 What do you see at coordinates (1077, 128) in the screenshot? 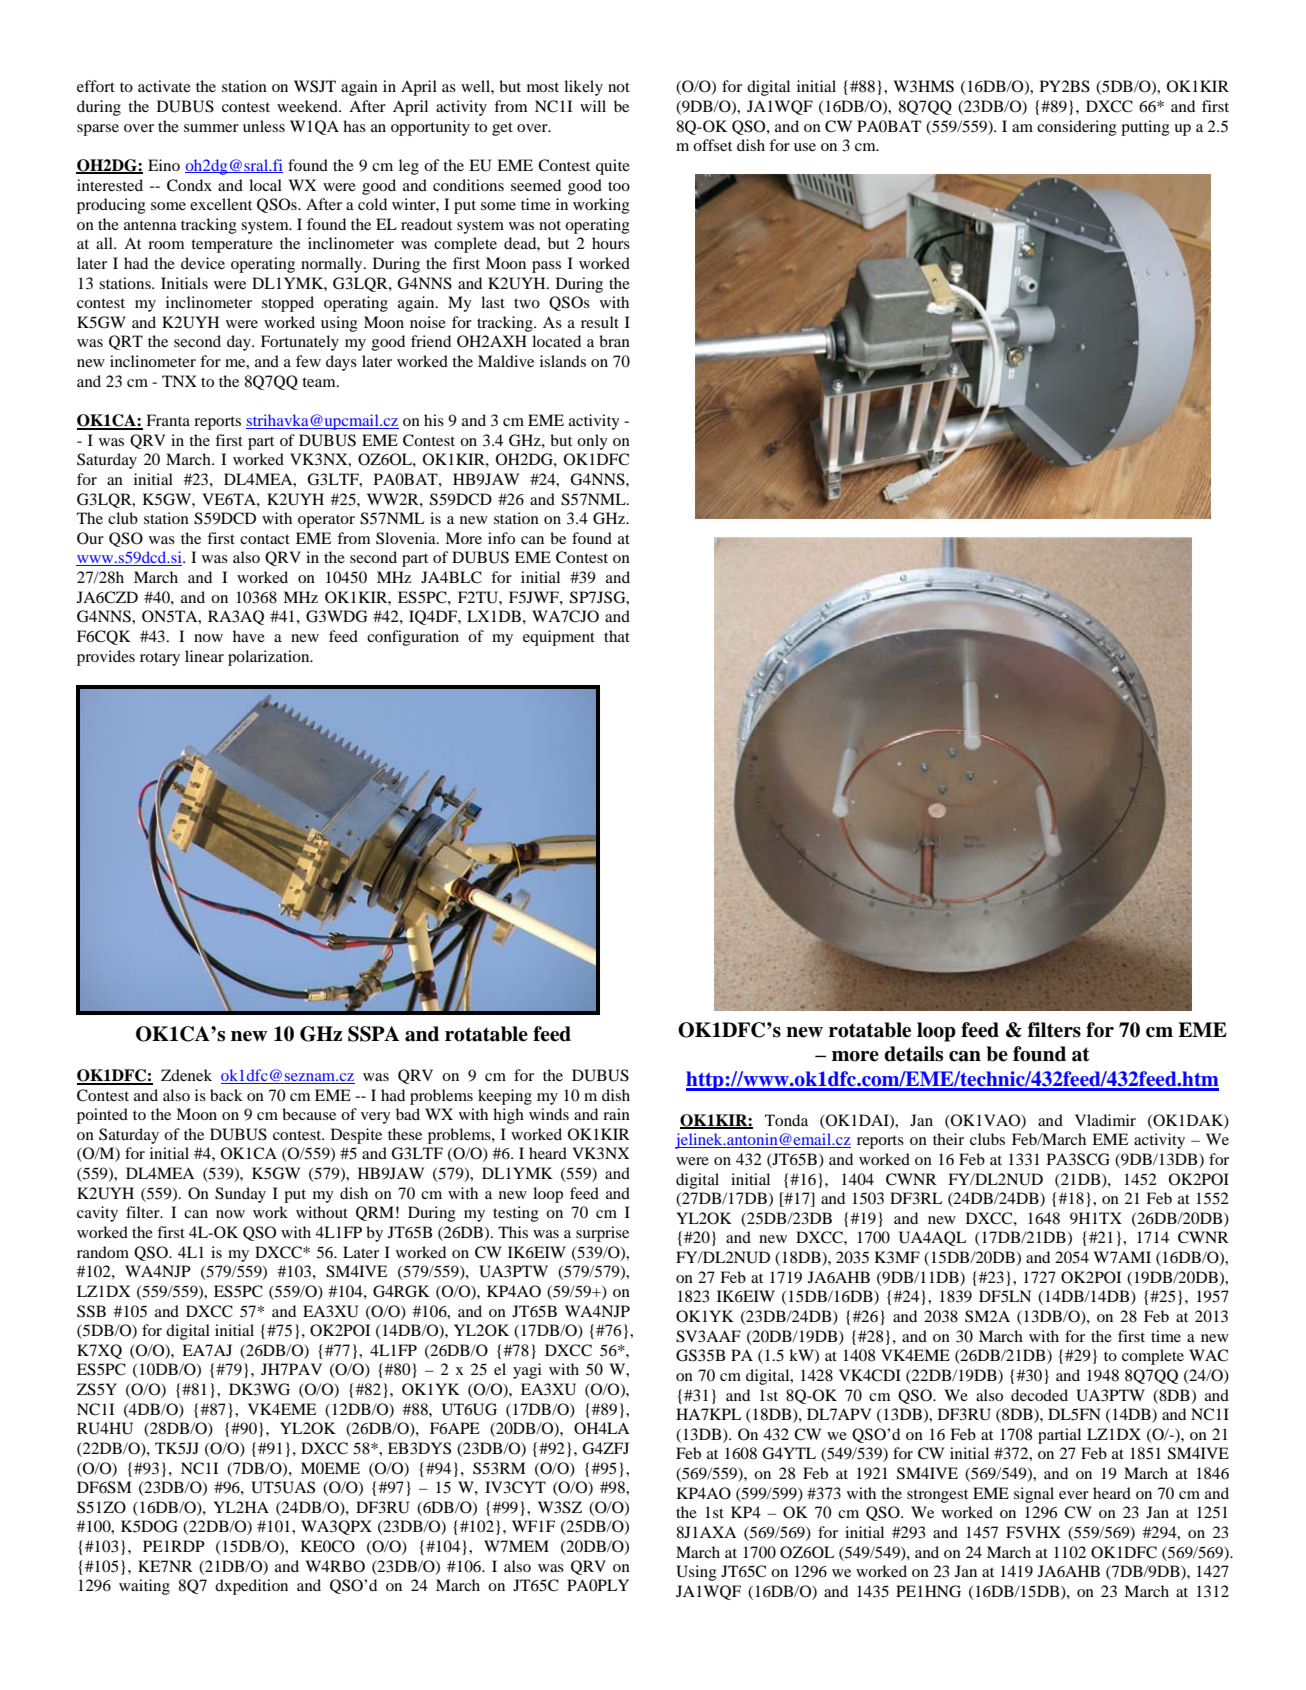
I see `considering` at bounding box center [1077, 128].
